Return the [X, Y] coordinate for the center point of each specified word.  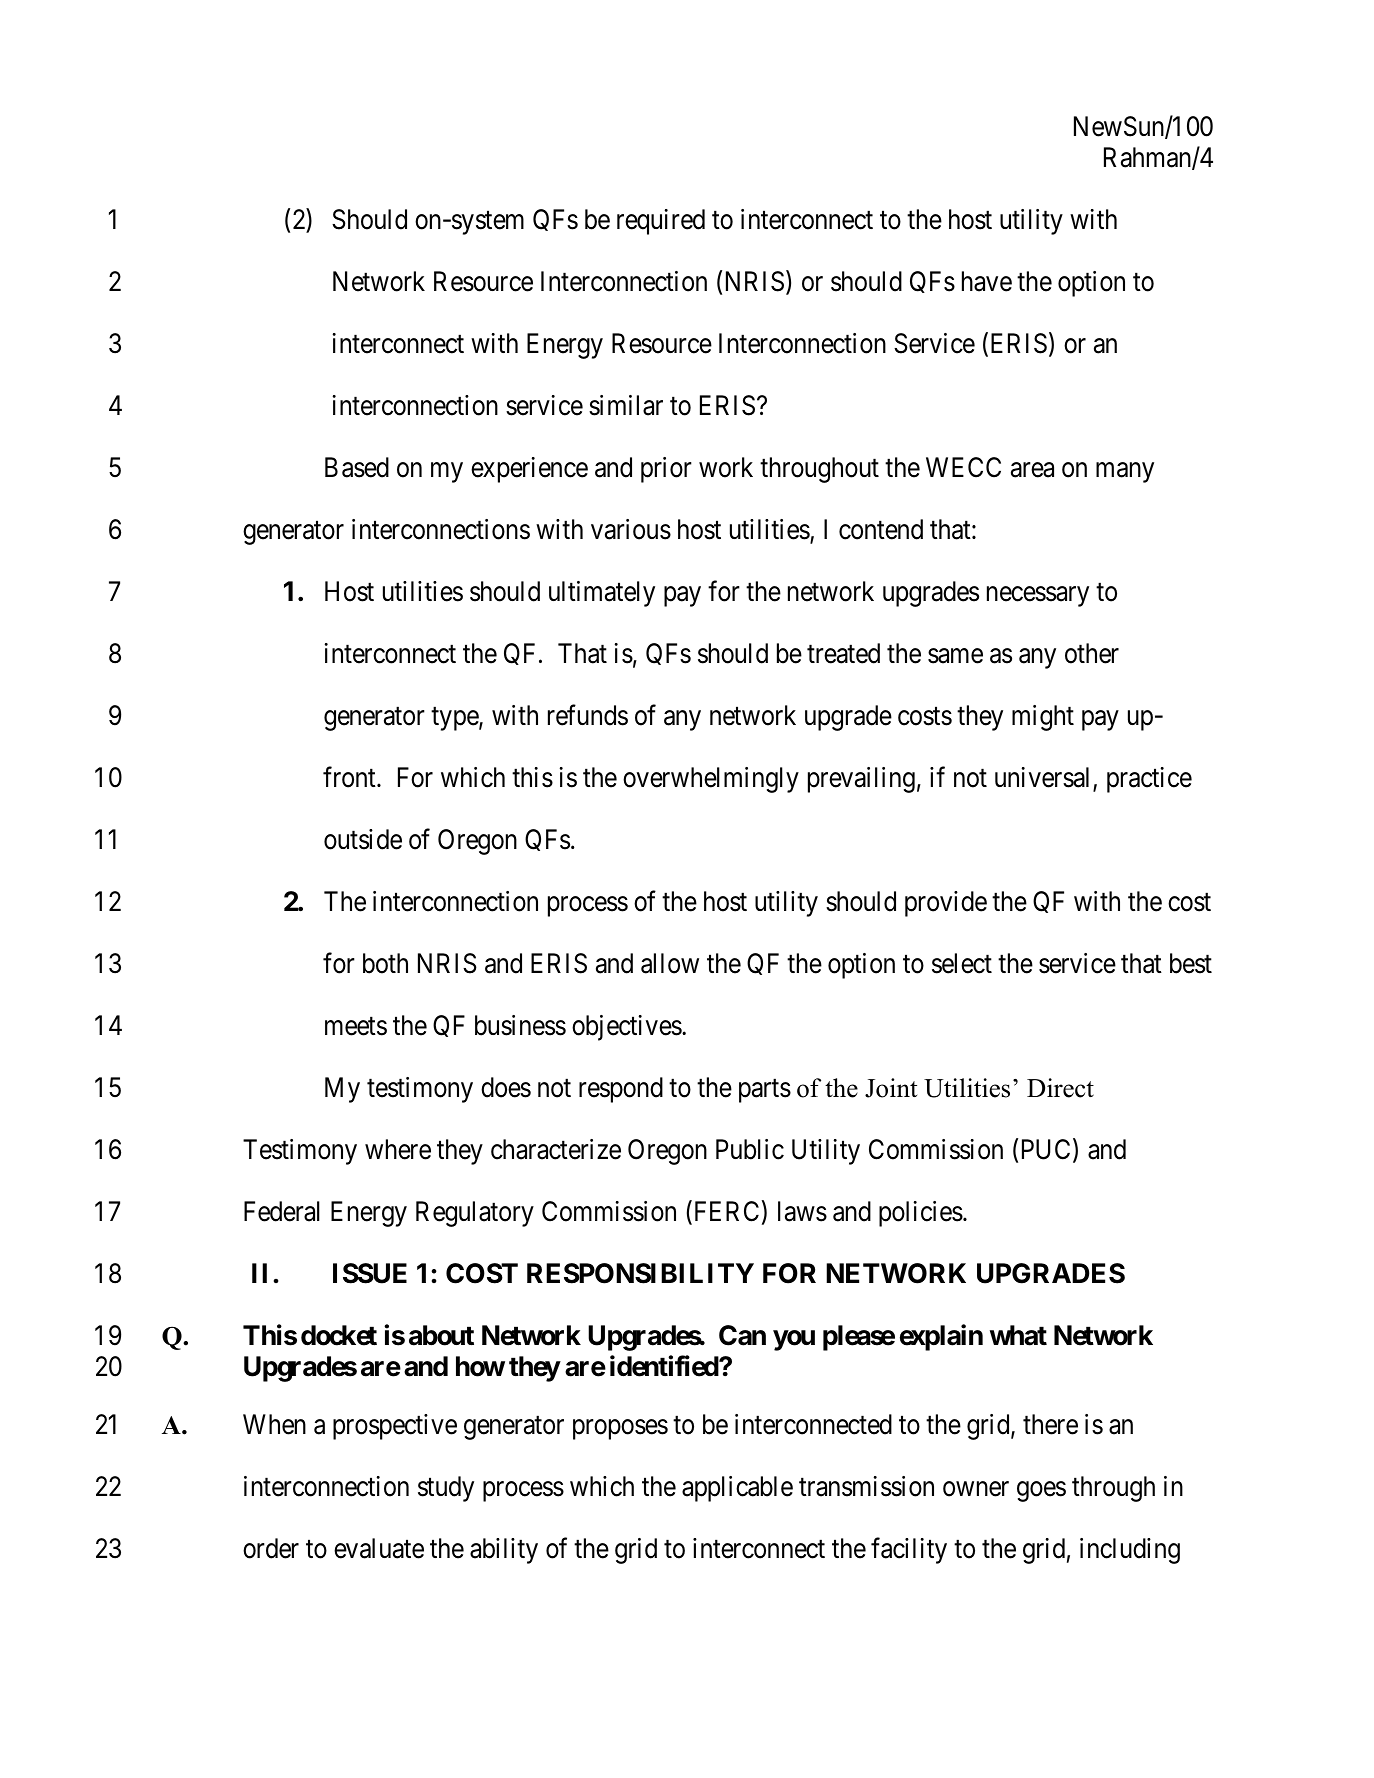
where [398, 1149]
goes [1041, 1491]
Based [357, 467]
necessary [1038, 597]
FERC [725, 1212]
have [987, 281]
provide [946, 904]
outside [363, 839]
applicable [737, 1489]
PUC [1046, 1149]
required [661, 222]
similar [626, 405]
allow [670, 963]
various [631, 529]
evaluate [379, 1548]
